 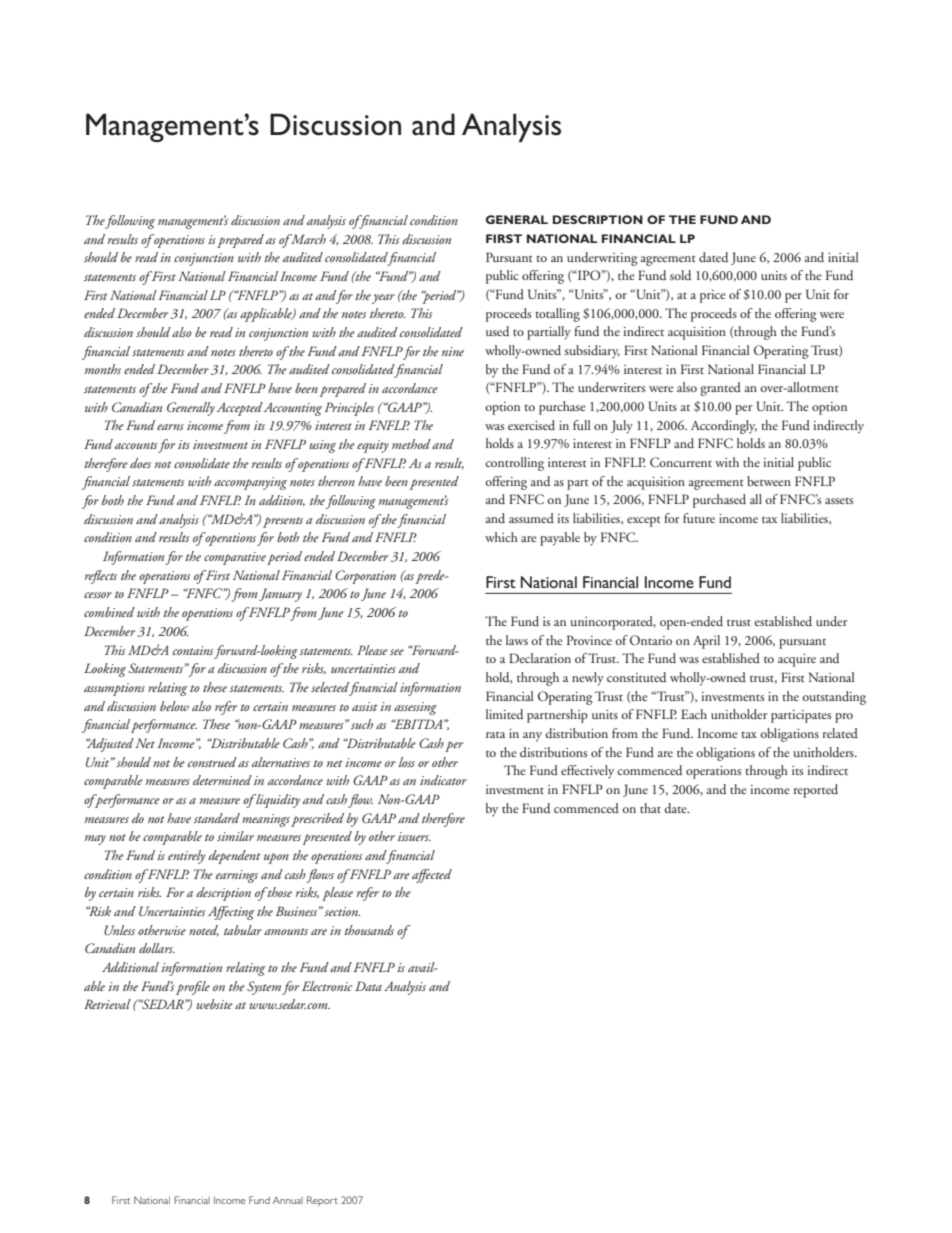 What do you see at coordinates (235, 558) in the document?
I see `comparative` at bounding box center [235, 558].
